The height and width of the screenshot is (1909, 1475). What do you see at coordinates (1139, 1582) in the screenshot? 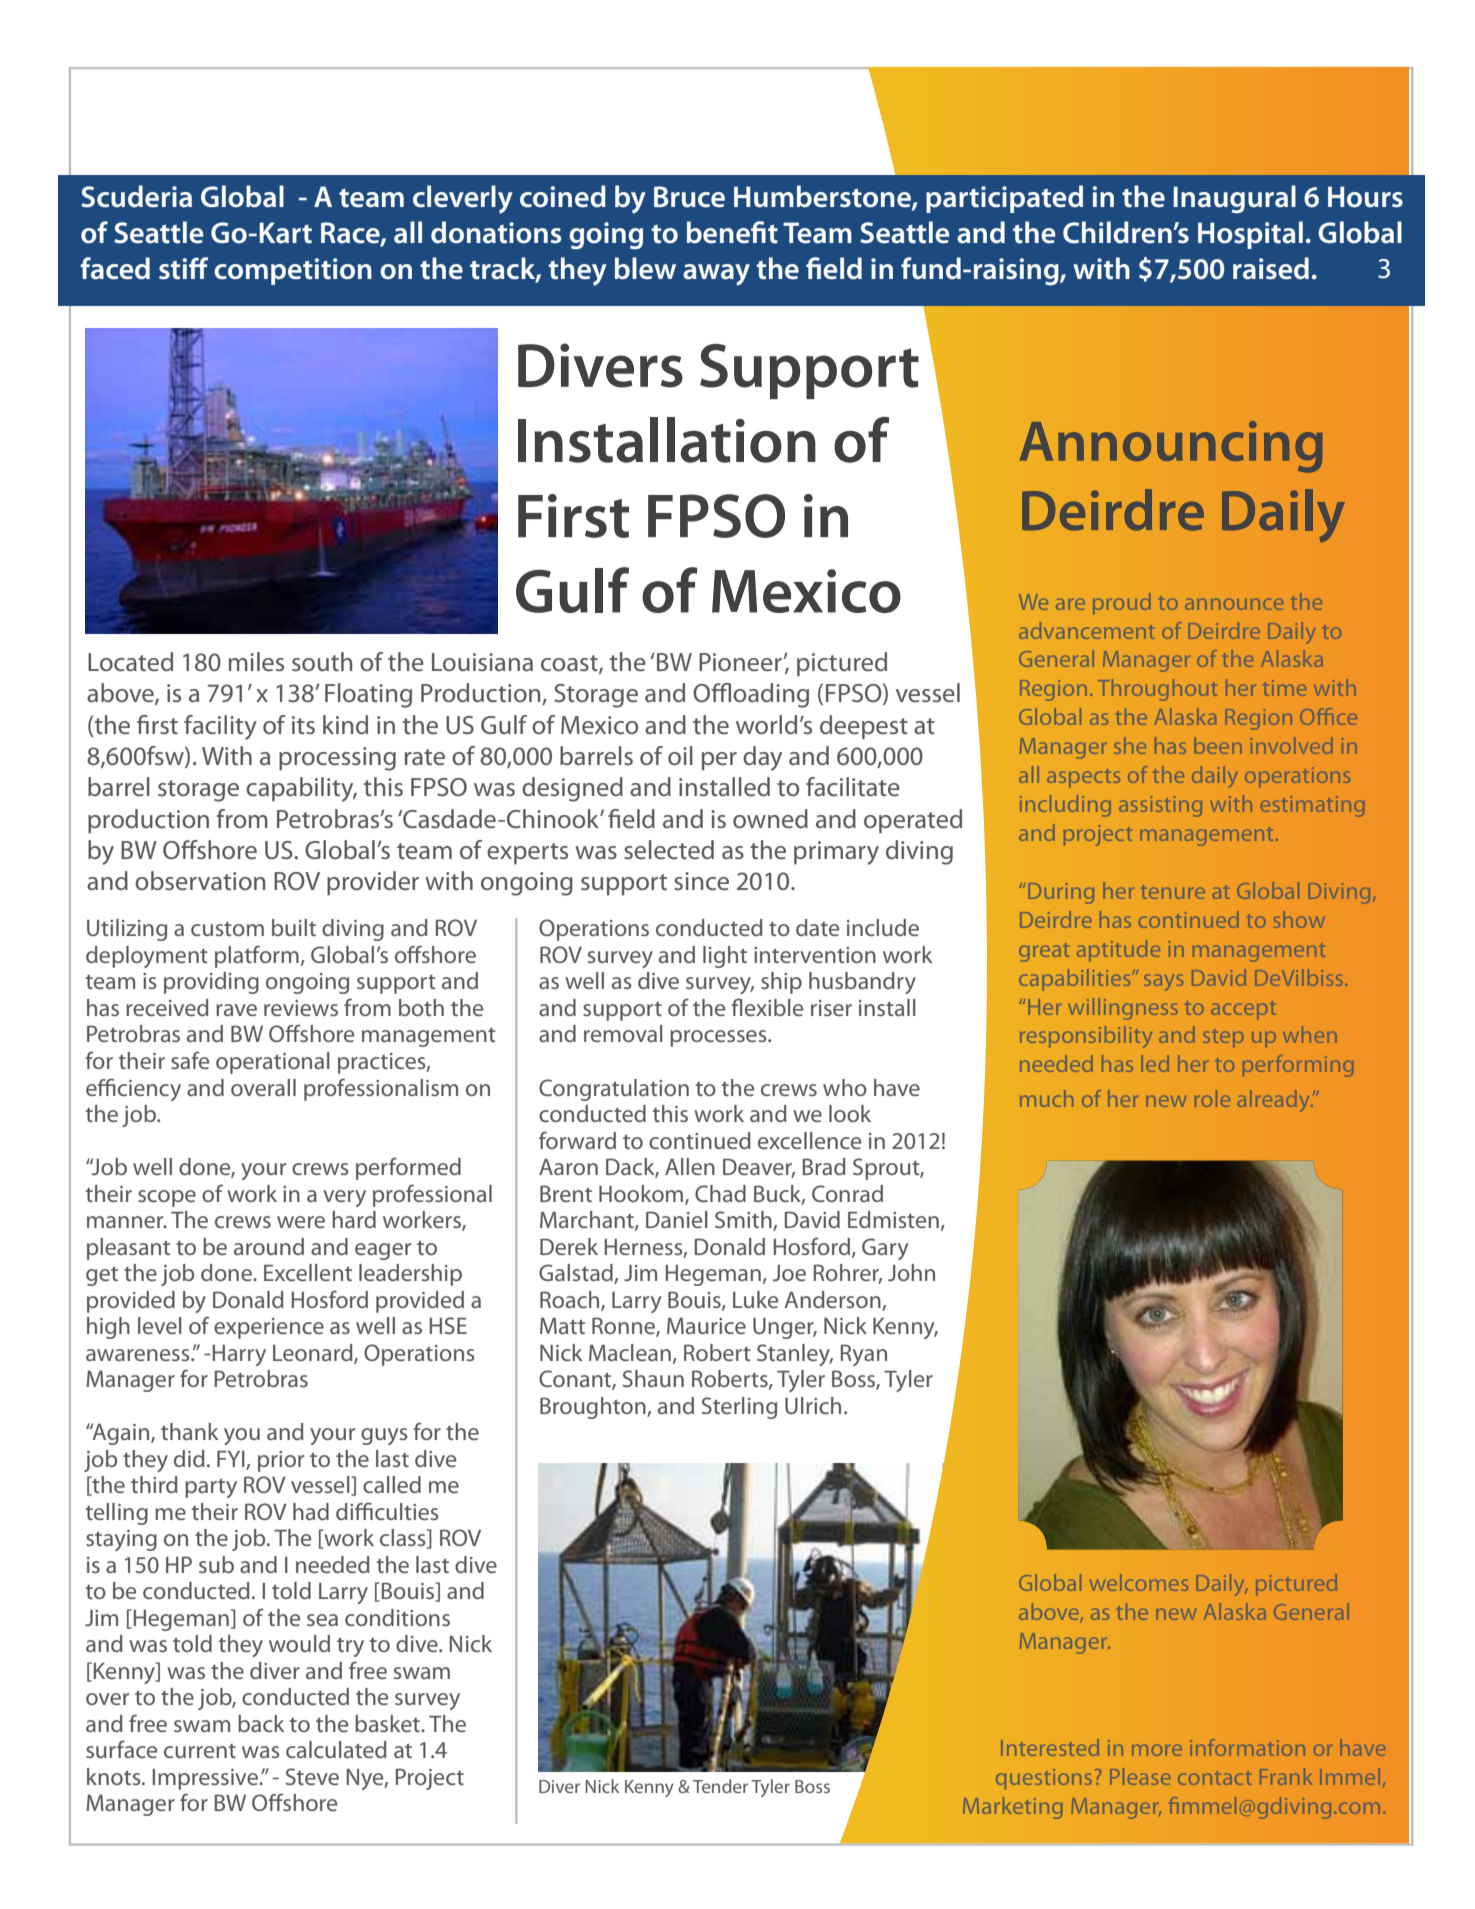
I see `welcomes` at bounding box center [1139, 1582].
